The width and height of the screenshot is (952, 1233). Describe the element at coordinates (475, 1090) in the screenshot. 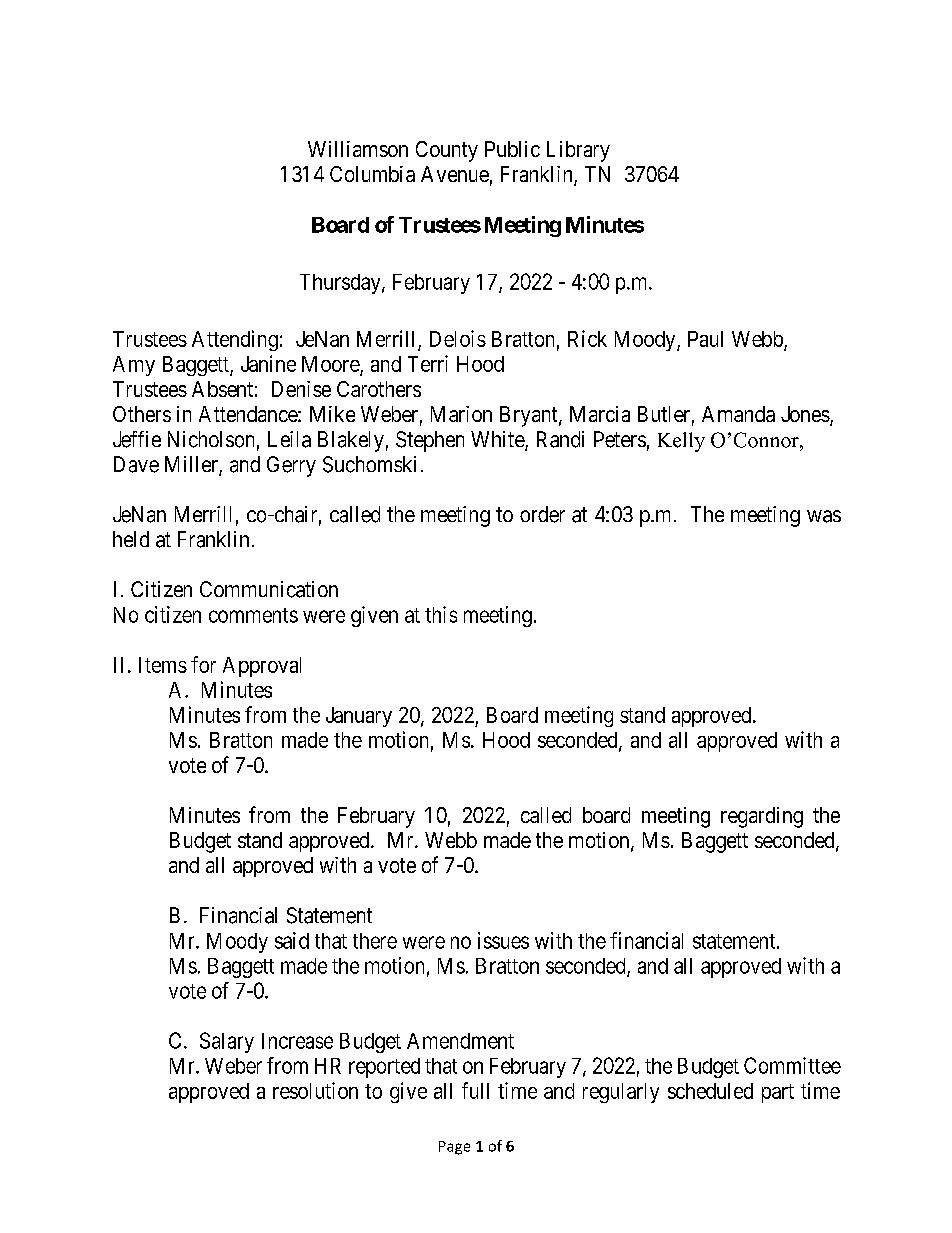

I see `full` at that location.
